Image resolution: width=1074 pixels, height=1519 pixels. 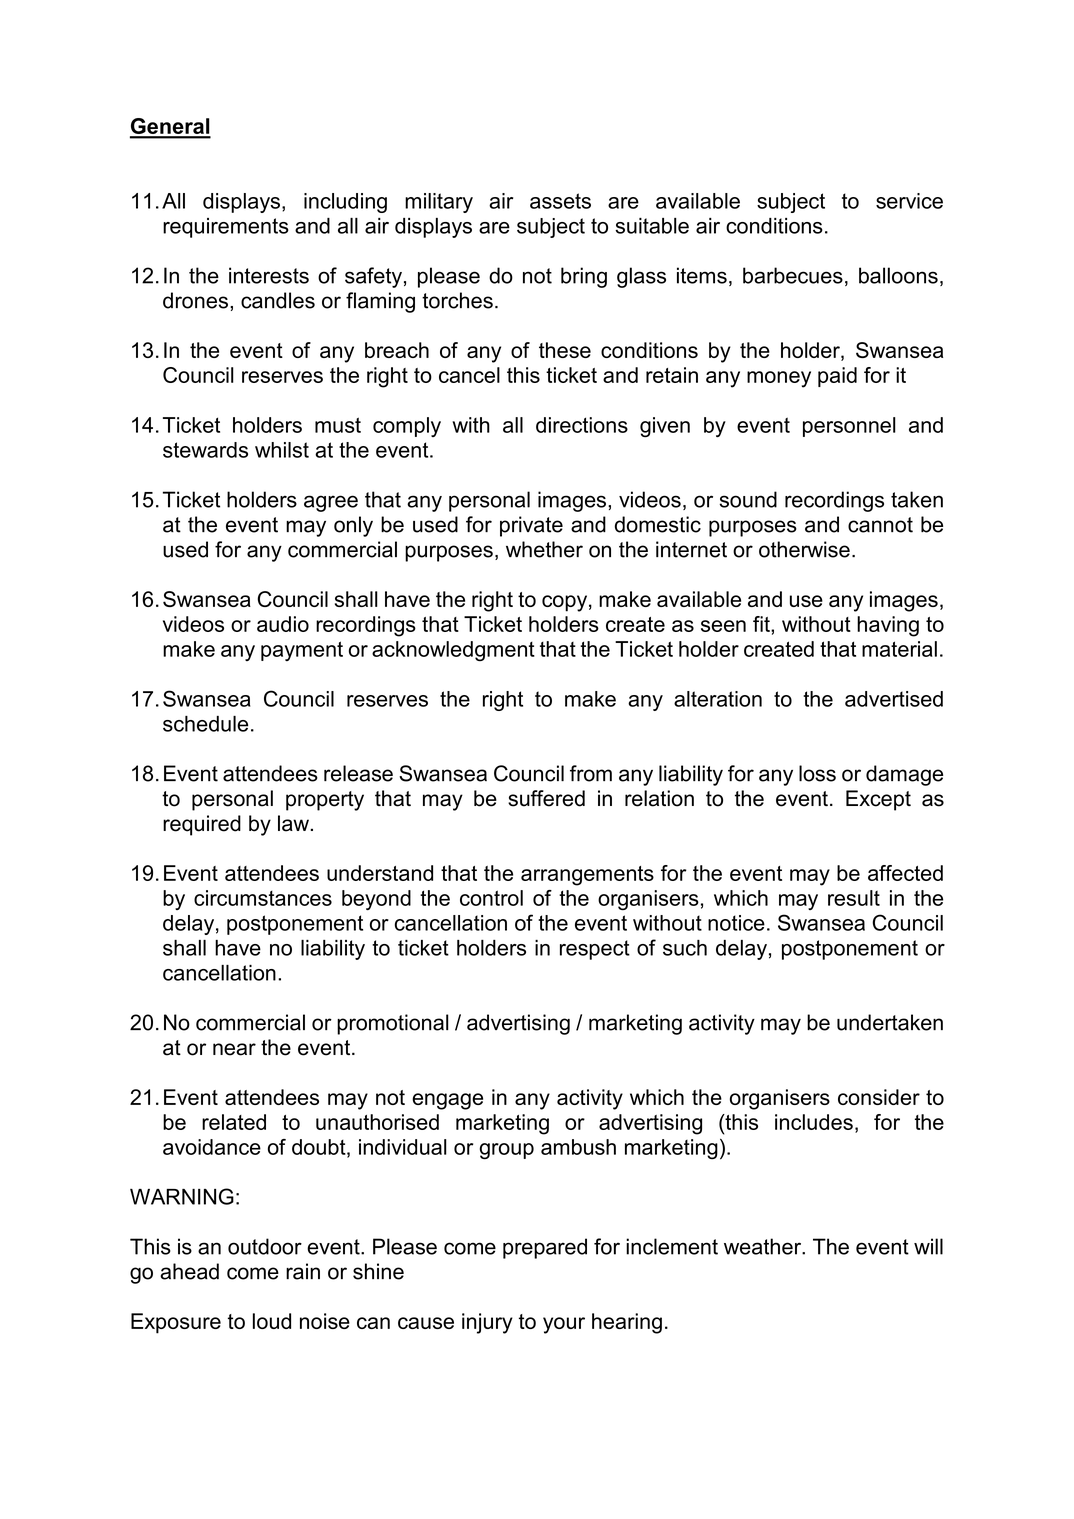 What do you see at coordinates (226, 228) in the page?
I see `requirements` at bounding box center [226, 228].
